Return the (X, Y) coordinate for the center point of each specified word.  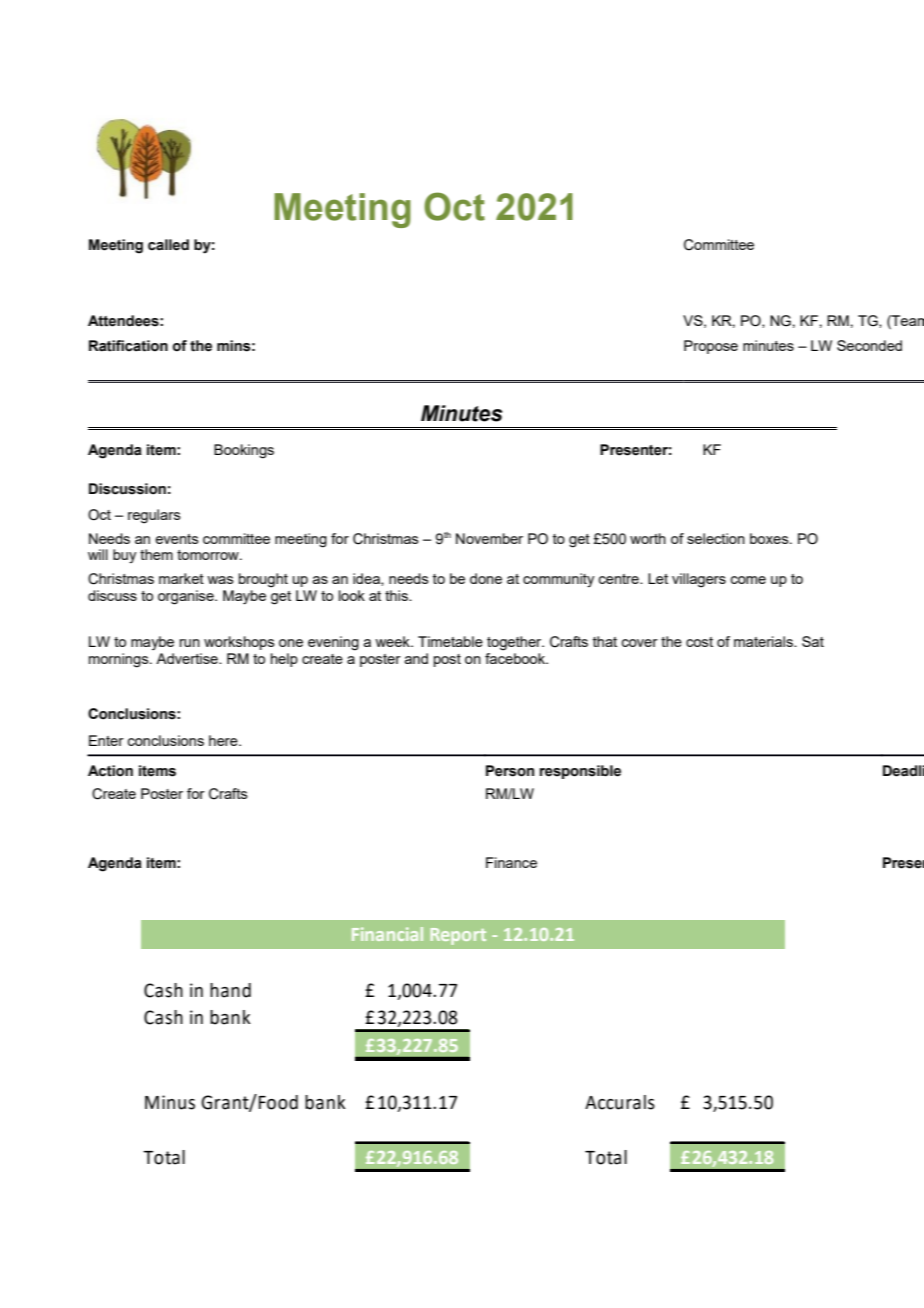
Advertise (188, 658)
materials (764, 641)
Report (458, 936)
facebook (516, 658)
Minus (170, 1102)
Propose (711, 347)
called (168, 245)
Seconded (869, 345)
